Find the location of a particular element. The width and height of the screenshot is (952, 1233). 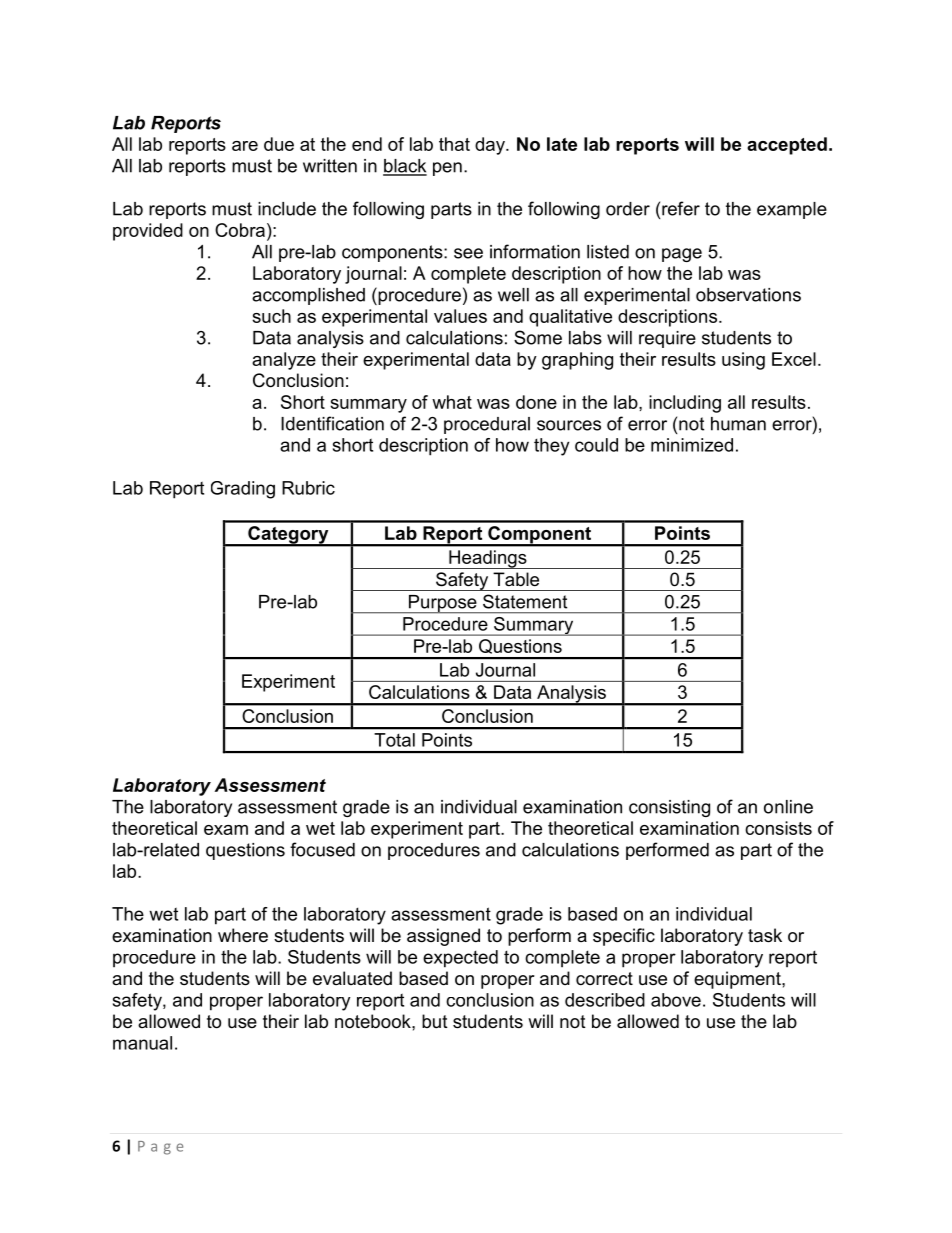

Total is located at coordinates (394, 740).
